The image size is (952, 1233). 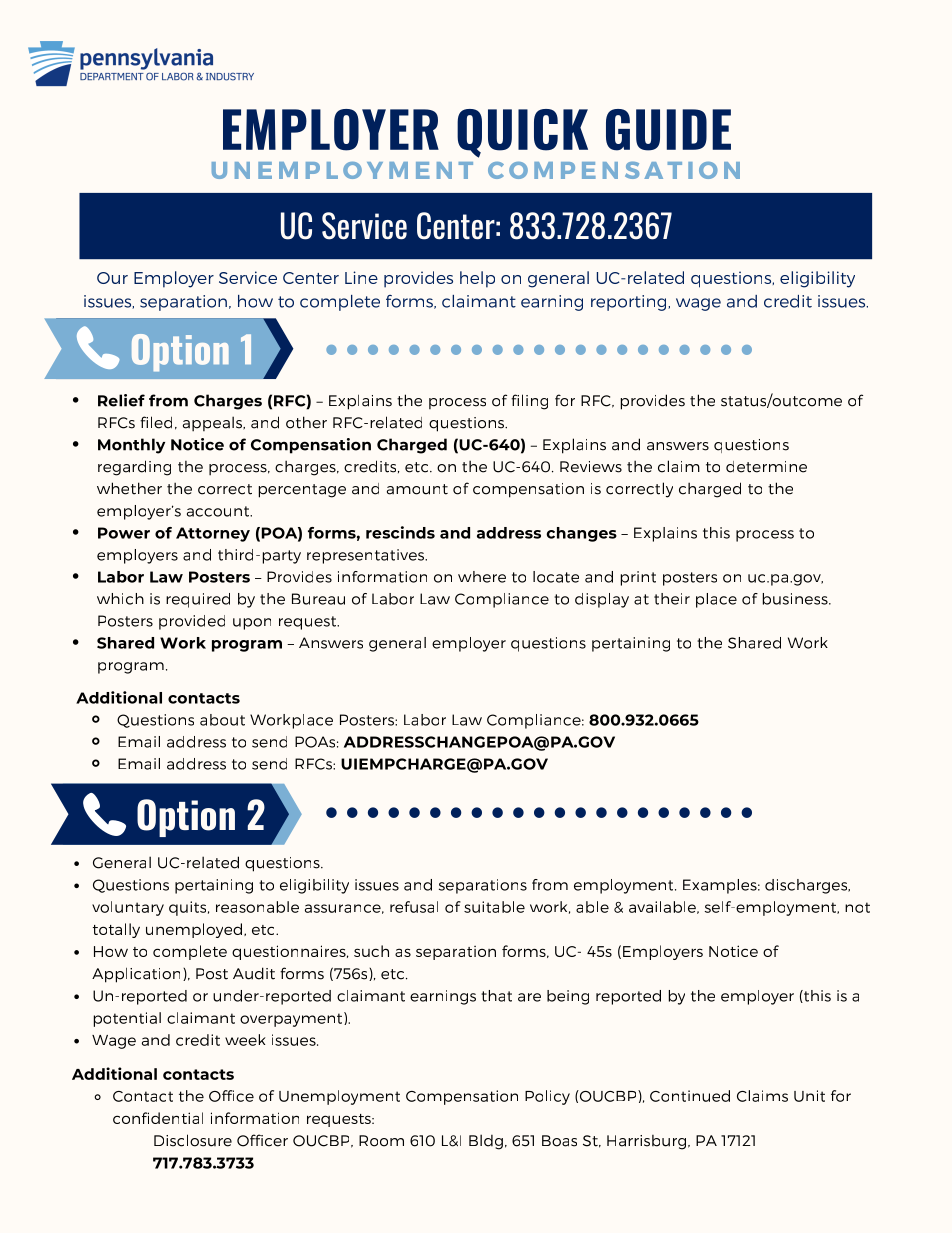 What do you see at coordinates (522, 133) in the document?
I see `QUICK` at bounding box center [522, 133].
